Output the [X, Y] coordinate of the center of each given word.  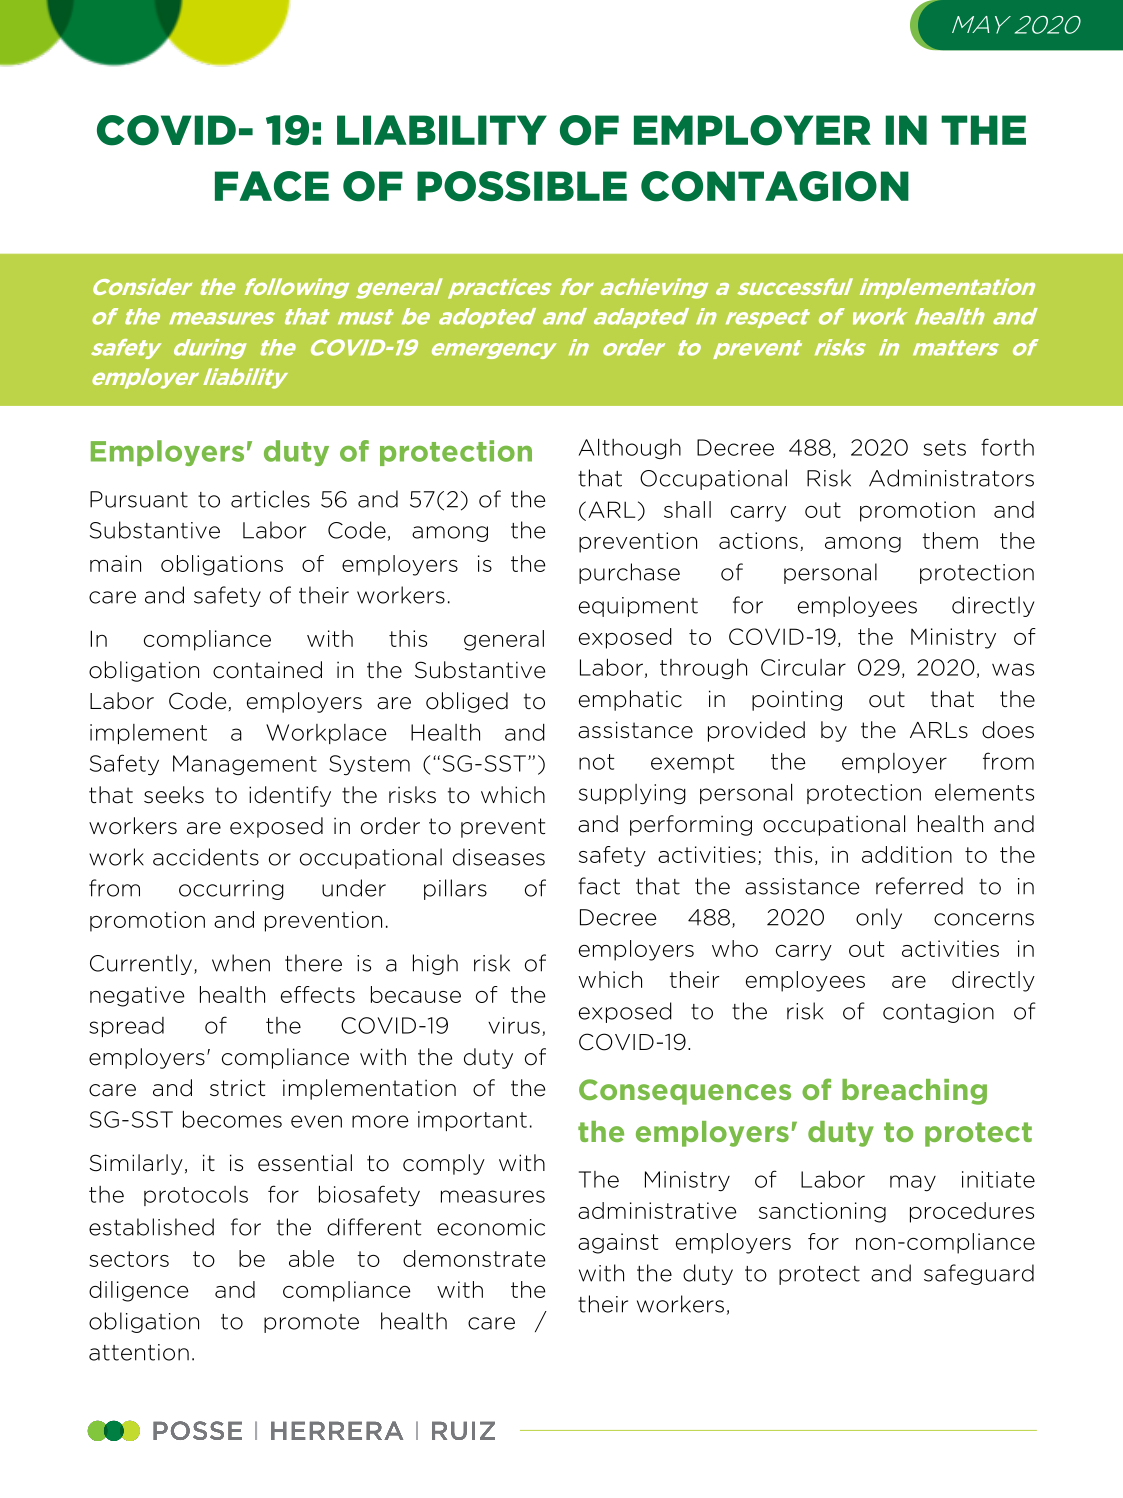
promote [311, 1323]
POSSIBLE [522, 186]
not [596, 762]
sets [944, 448]
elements [984, 792]
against [618, 1243]
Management [245, 765]
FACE [272, 186]
